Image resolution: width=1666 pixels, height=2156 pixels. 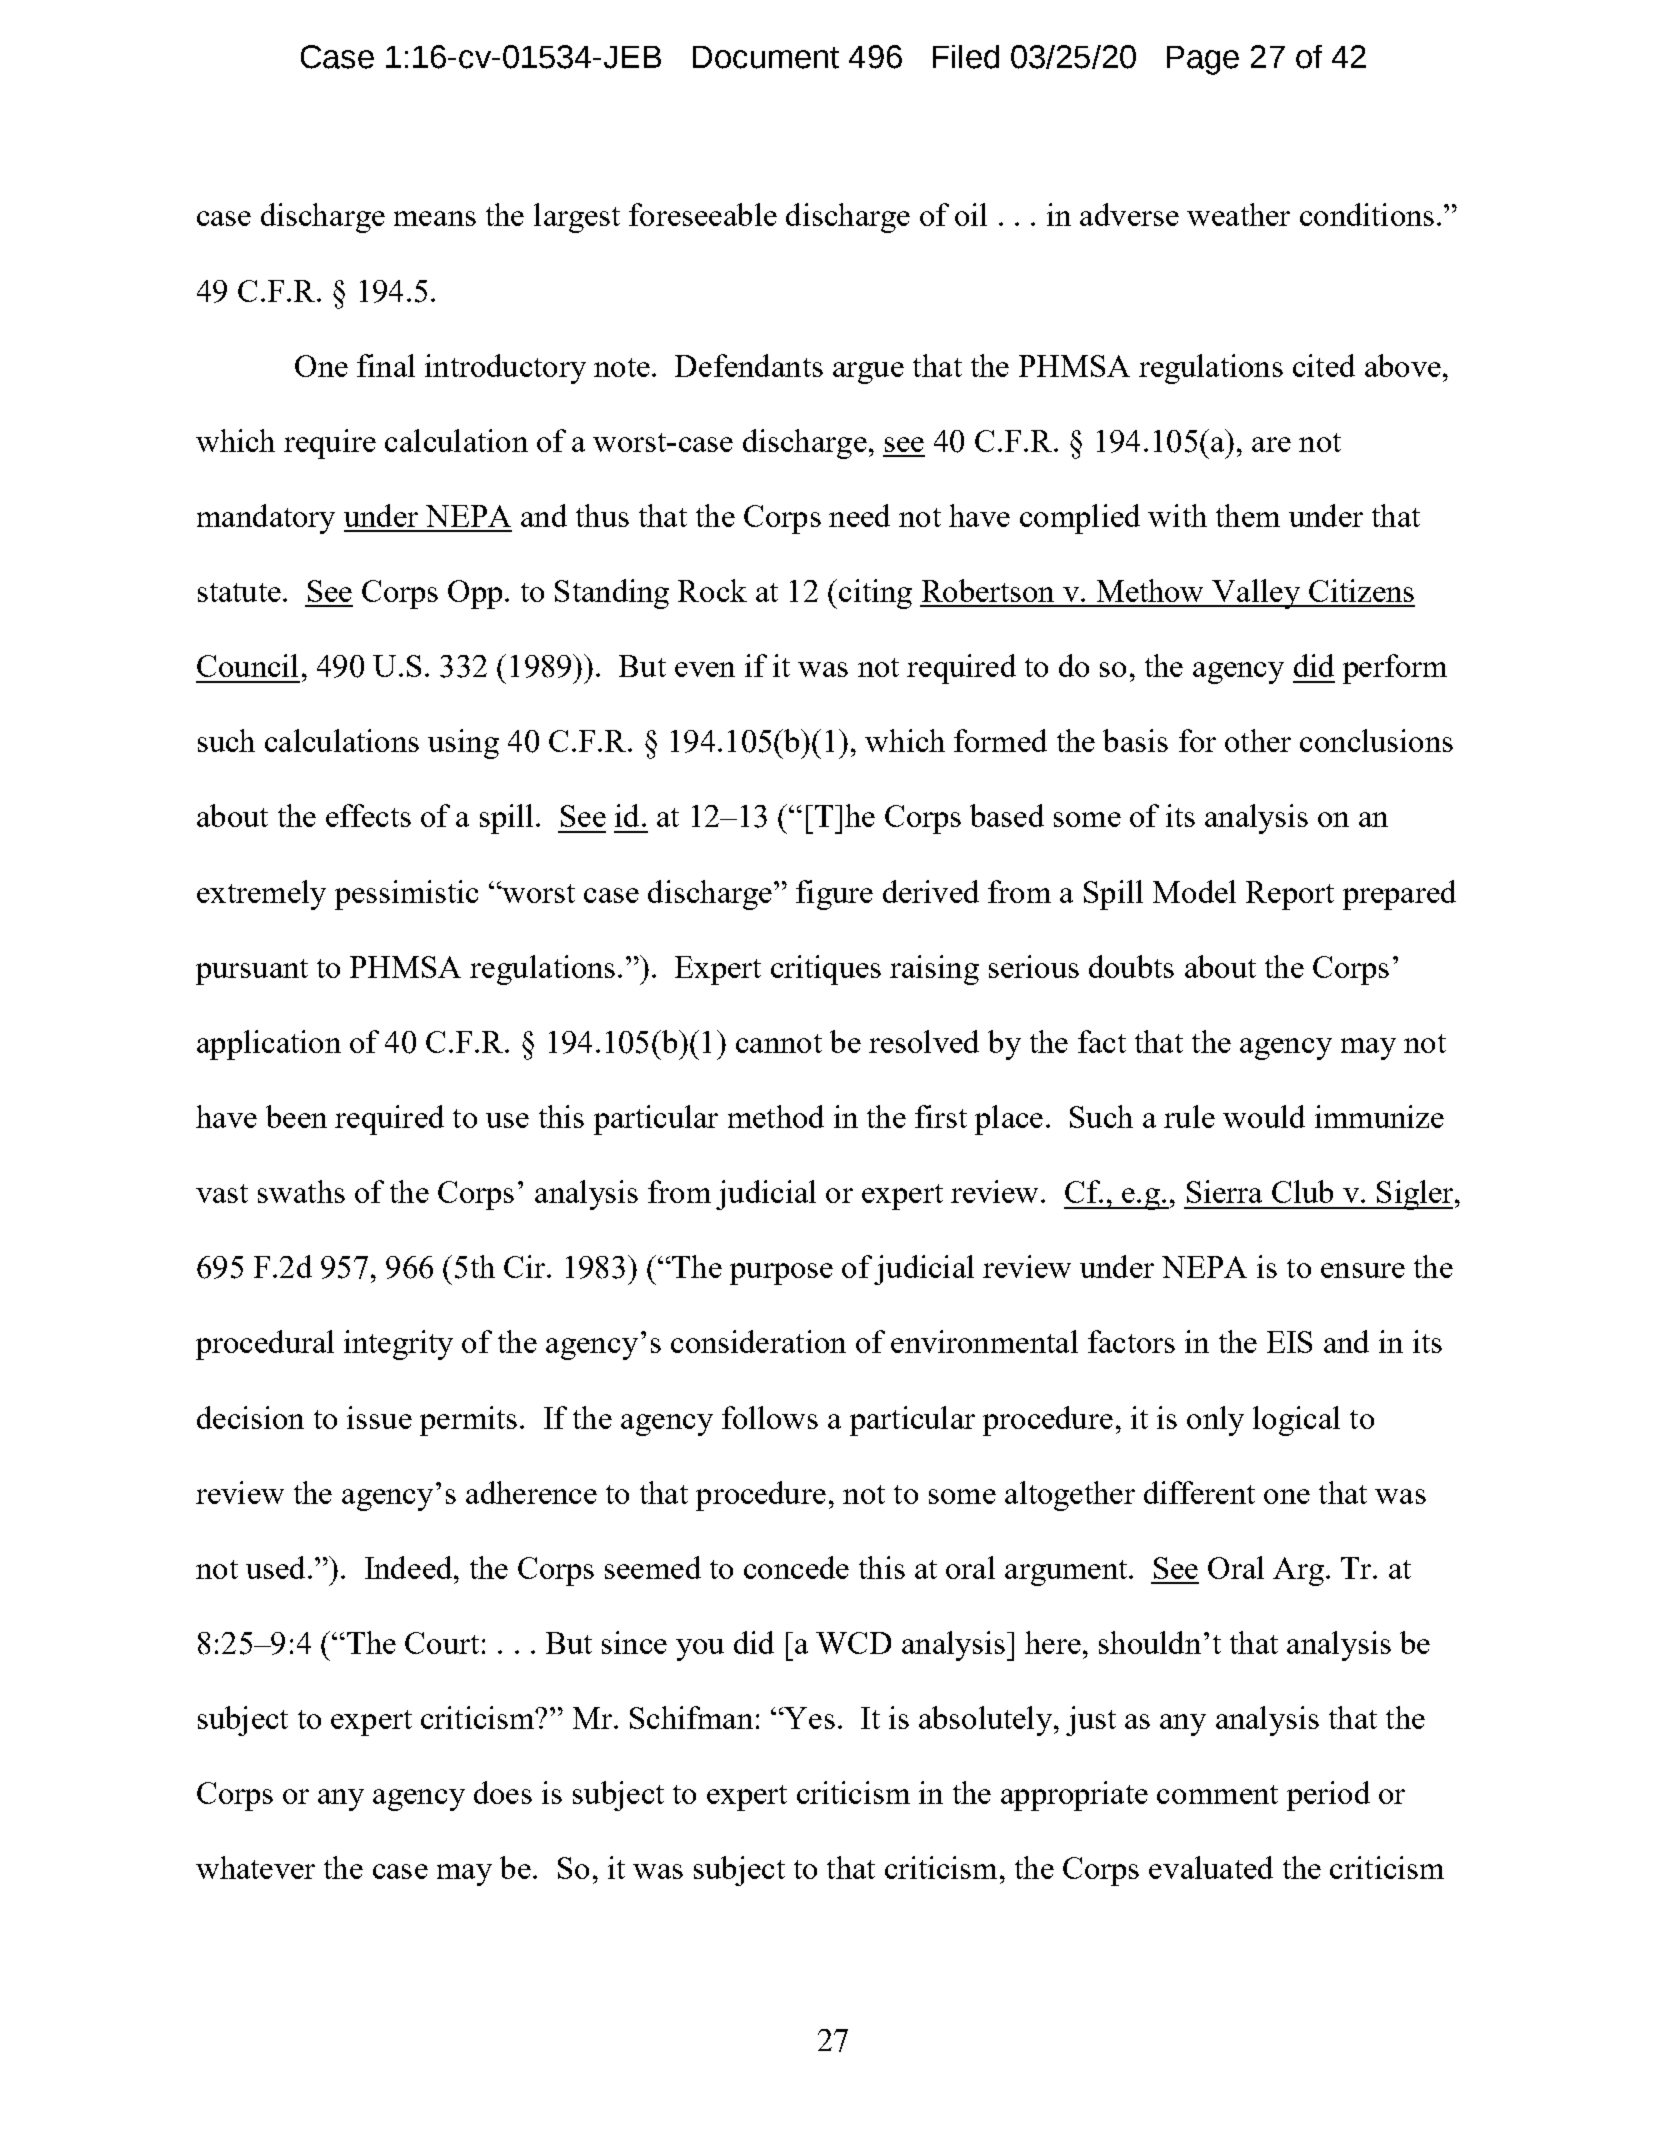 I want to click on method, so click(x=776, y=1116).
